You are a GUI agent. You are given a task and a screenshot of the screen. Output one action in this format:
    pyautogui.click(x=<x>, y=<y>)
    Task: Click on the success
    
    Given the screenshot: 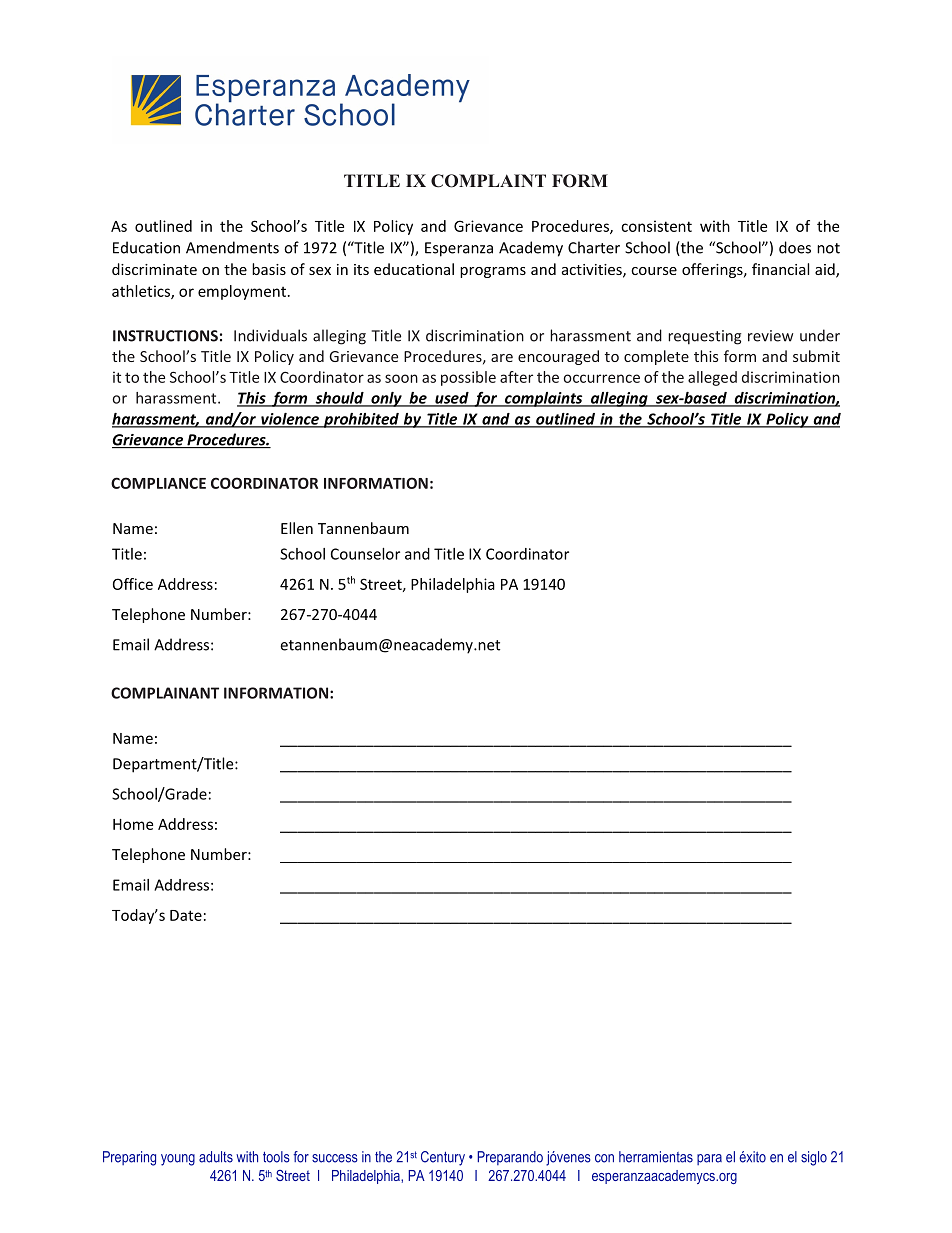 What is the action you would take?
    pyautogui.click(x=335, y=1158)
